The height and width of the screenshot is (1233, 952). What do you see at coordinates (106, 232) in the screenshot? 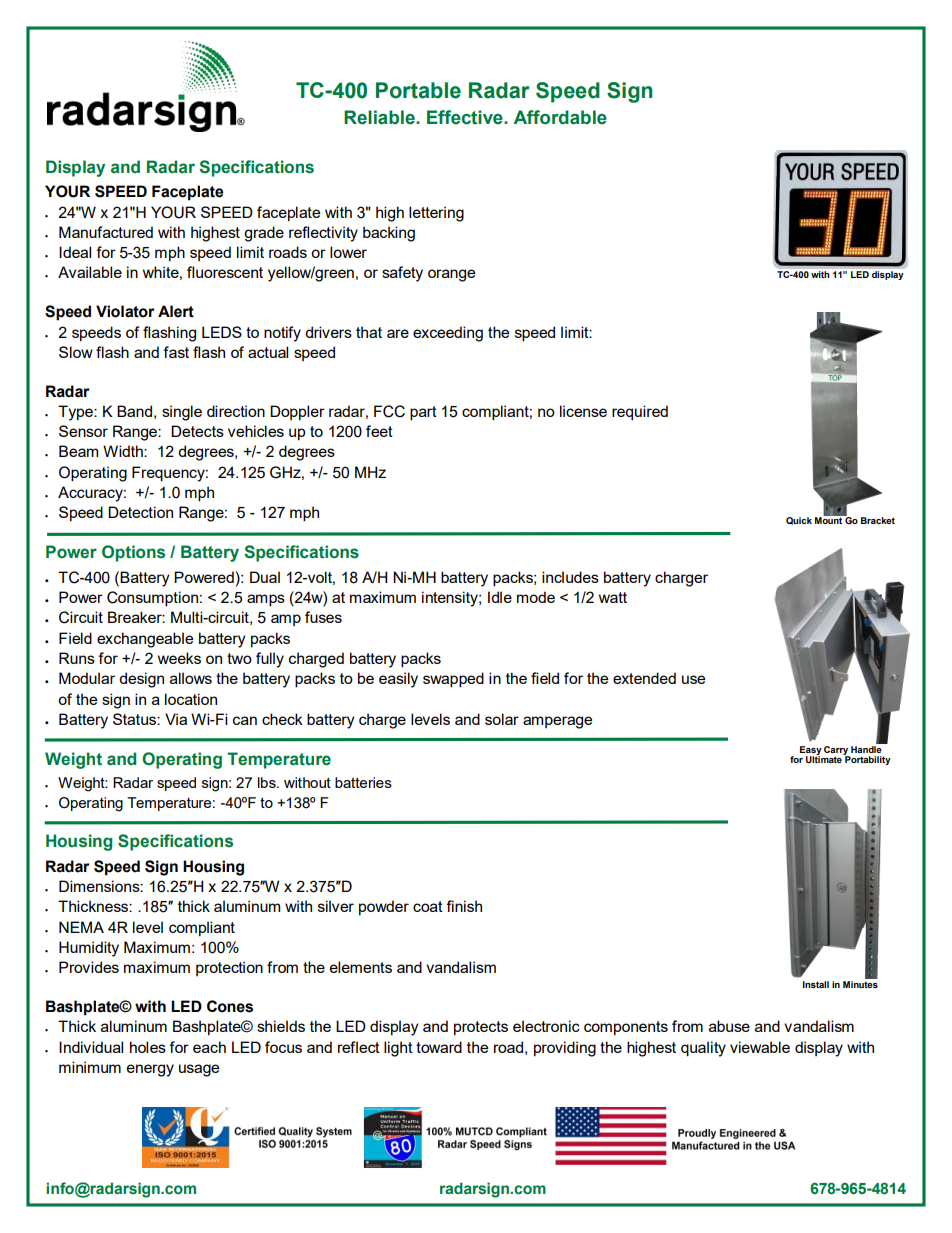
I see `Manufactured` at bounding box center [106, 232].
